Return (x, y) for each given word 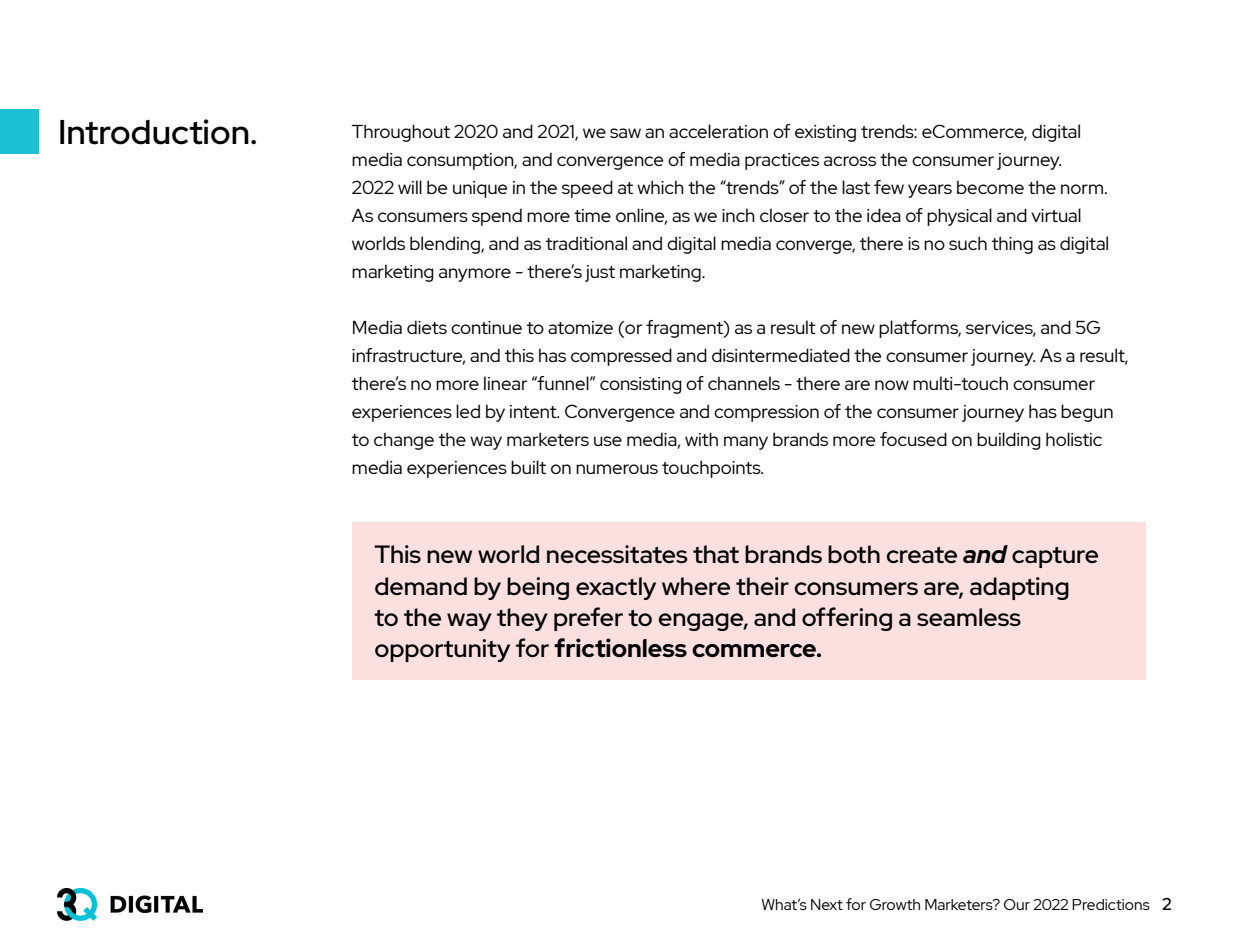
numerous (617, 469)
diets (427, 327)
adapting (1019, 588)
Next (827, 904)
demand (421, 586)
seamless (969, 617)
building (1009, 441)
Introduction (154, 132)
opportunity (442, 650)
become (990, 187)
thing (1012, 245)
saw (625, 133)
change (404, 441)
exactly (616, 588)
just (600, 273)
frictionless (620, 647)
